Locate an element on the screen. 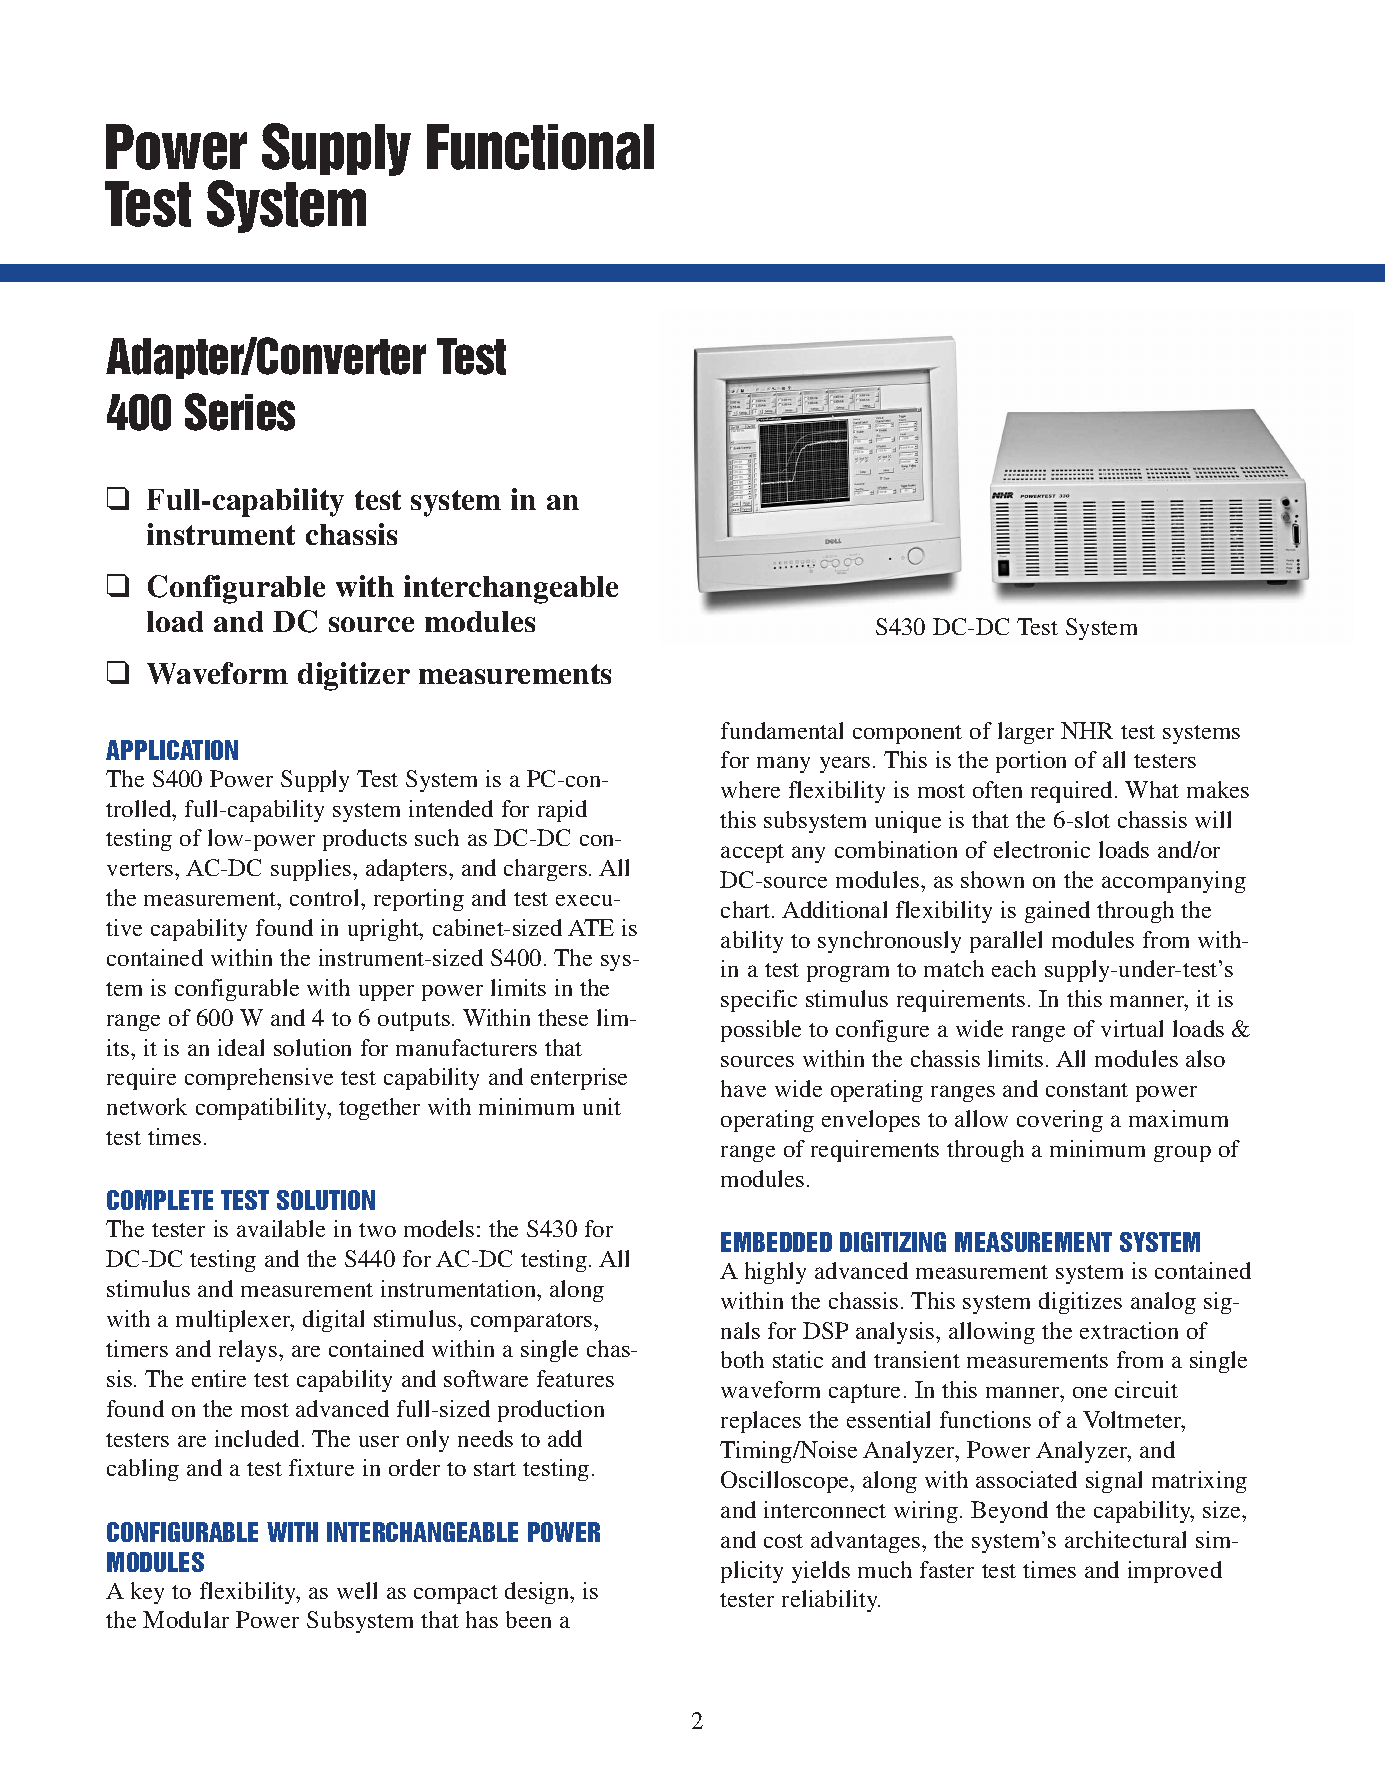  Series is located at coordinates (240, 412).
